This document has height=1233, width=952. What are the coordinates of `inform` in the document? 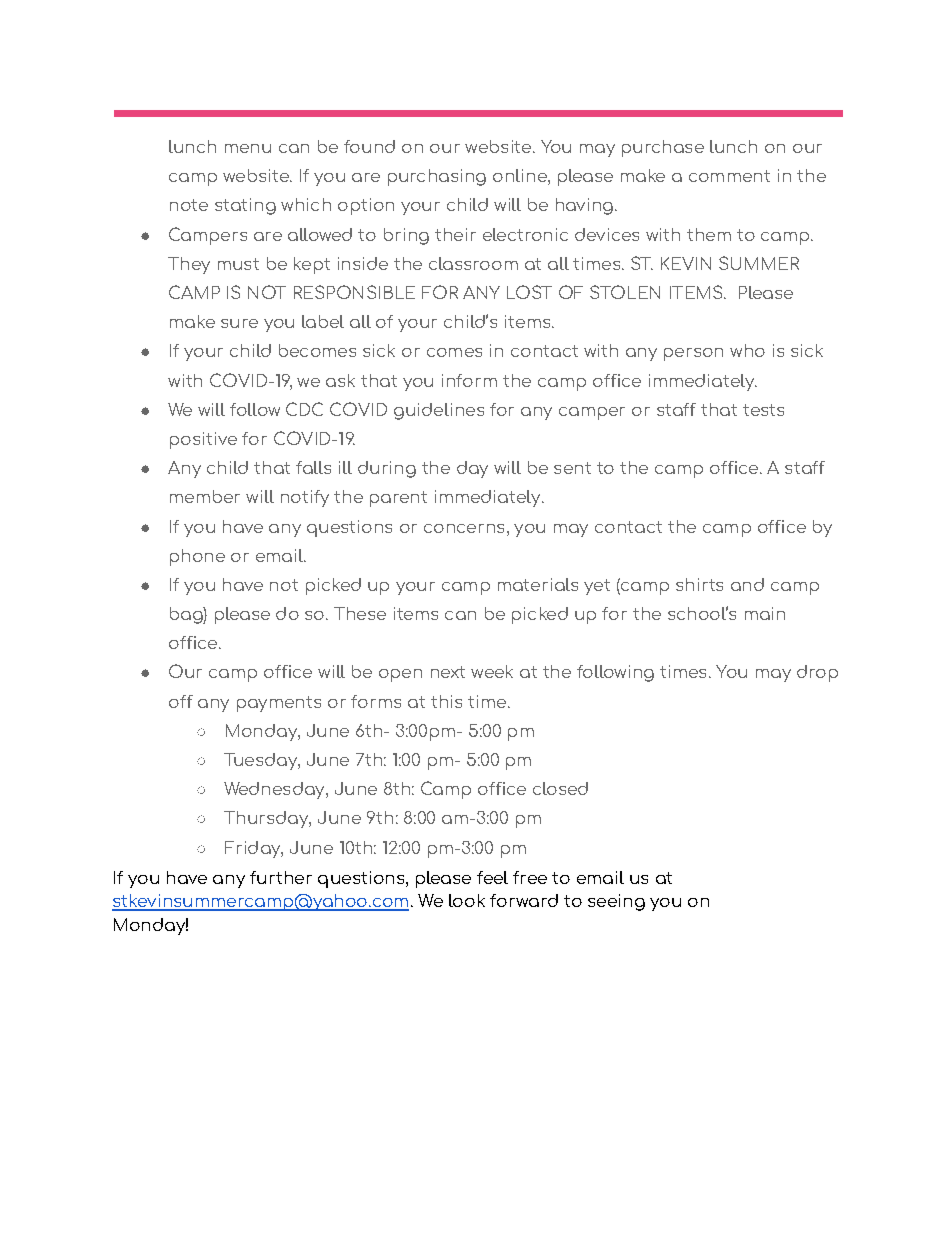 It's located at (469, 380).
